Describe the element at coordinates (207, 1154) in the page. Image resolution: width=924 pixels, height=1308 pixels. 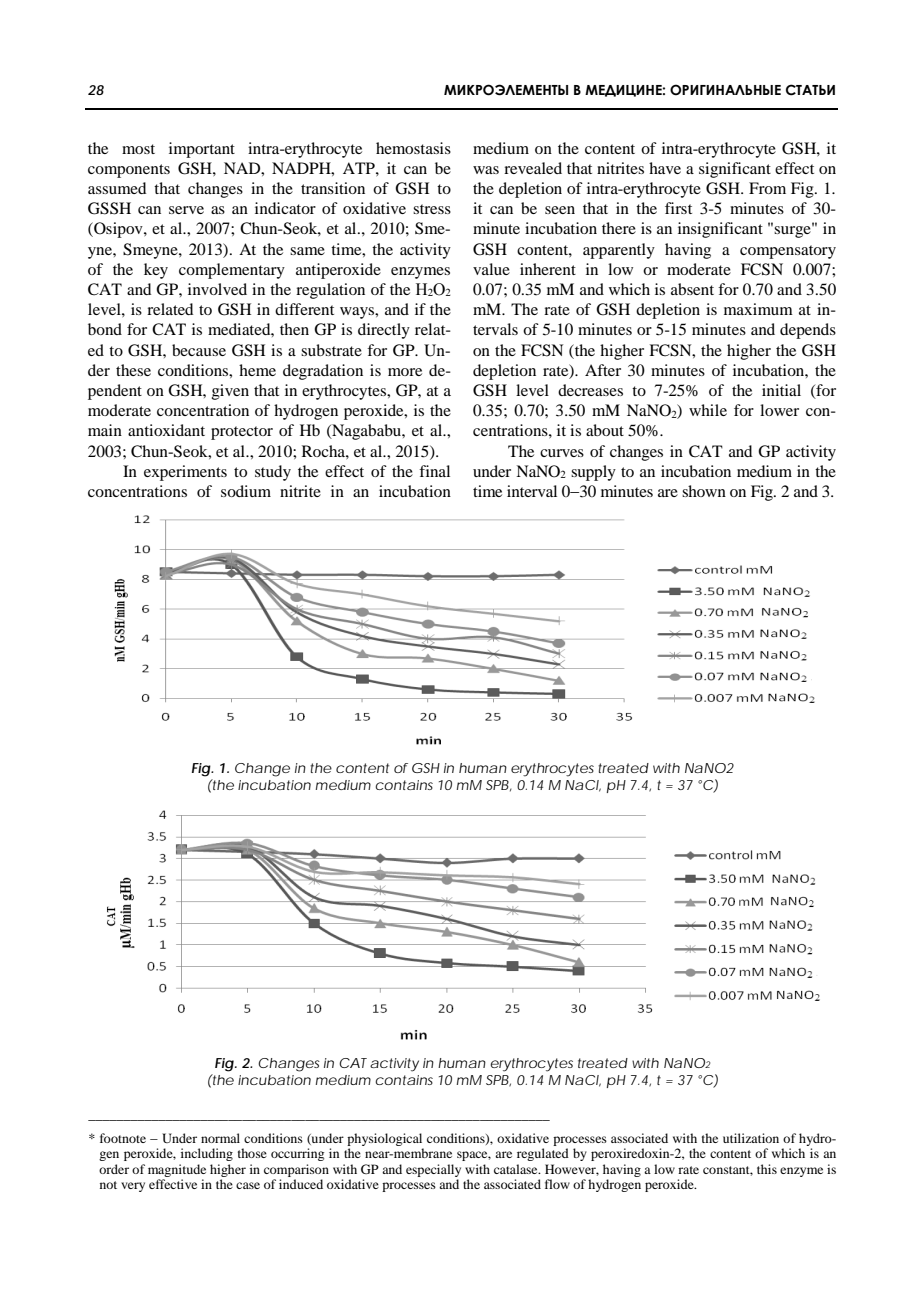
I see `including` at that location.
